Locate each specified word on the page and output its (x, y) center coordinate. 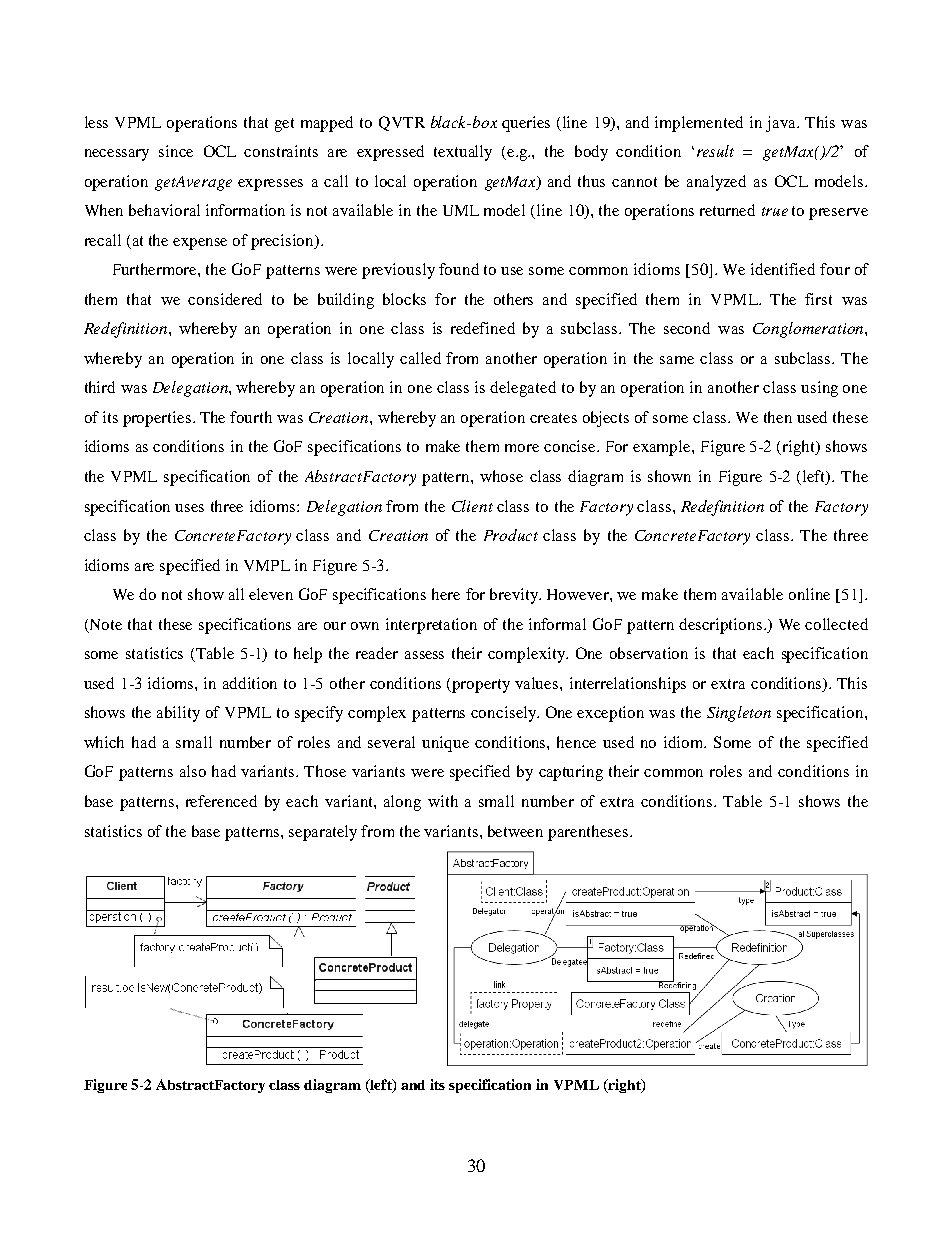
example (663, 448)
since (176, 151)
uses (189, 508)
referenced (221, 801)
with (443, 801)
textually (463, 153)
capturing (571, 773)
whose (501, 476)
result (715, 151)
